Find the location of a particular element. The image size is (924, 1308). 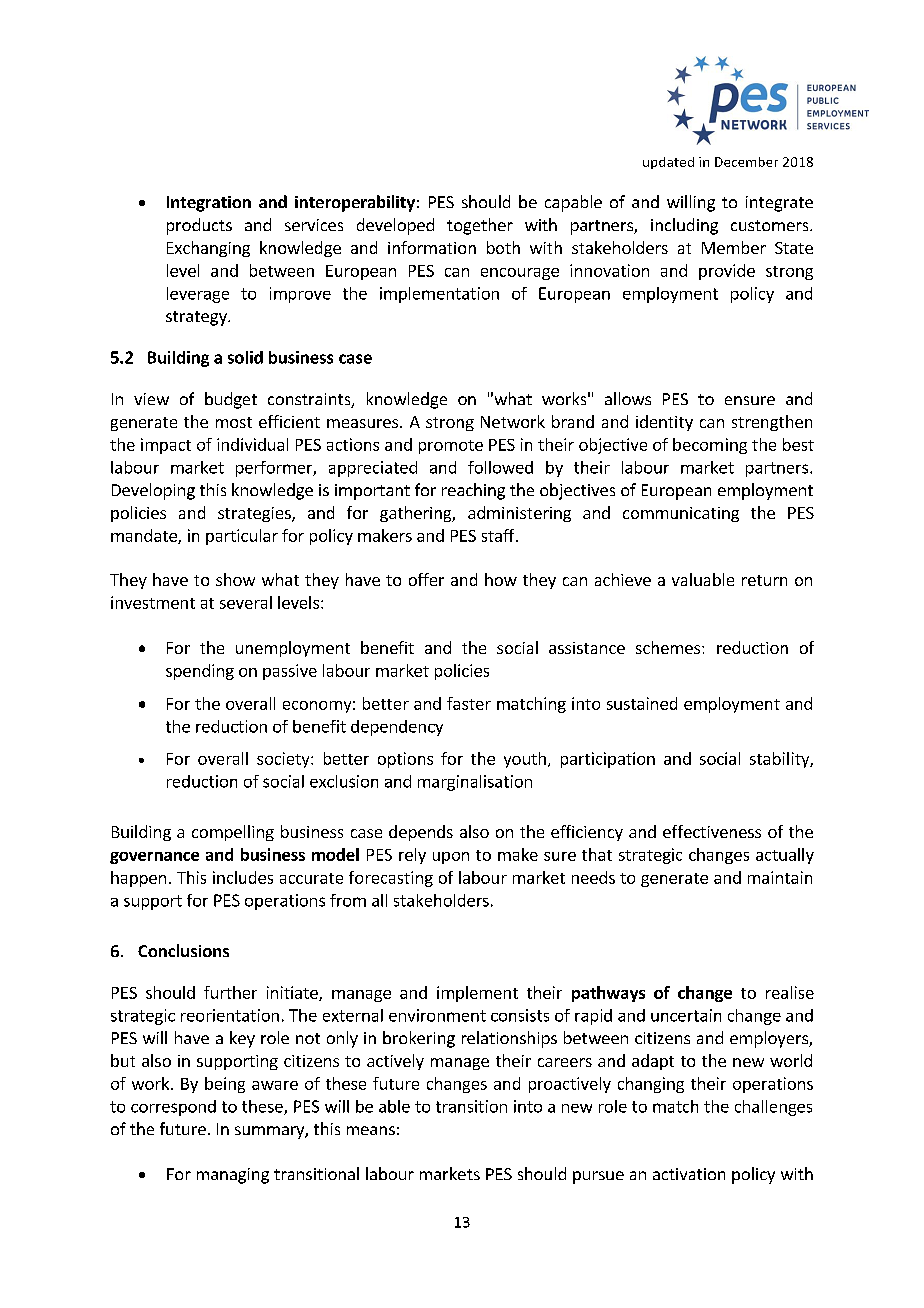

December is located at coordinates (746, 162).
